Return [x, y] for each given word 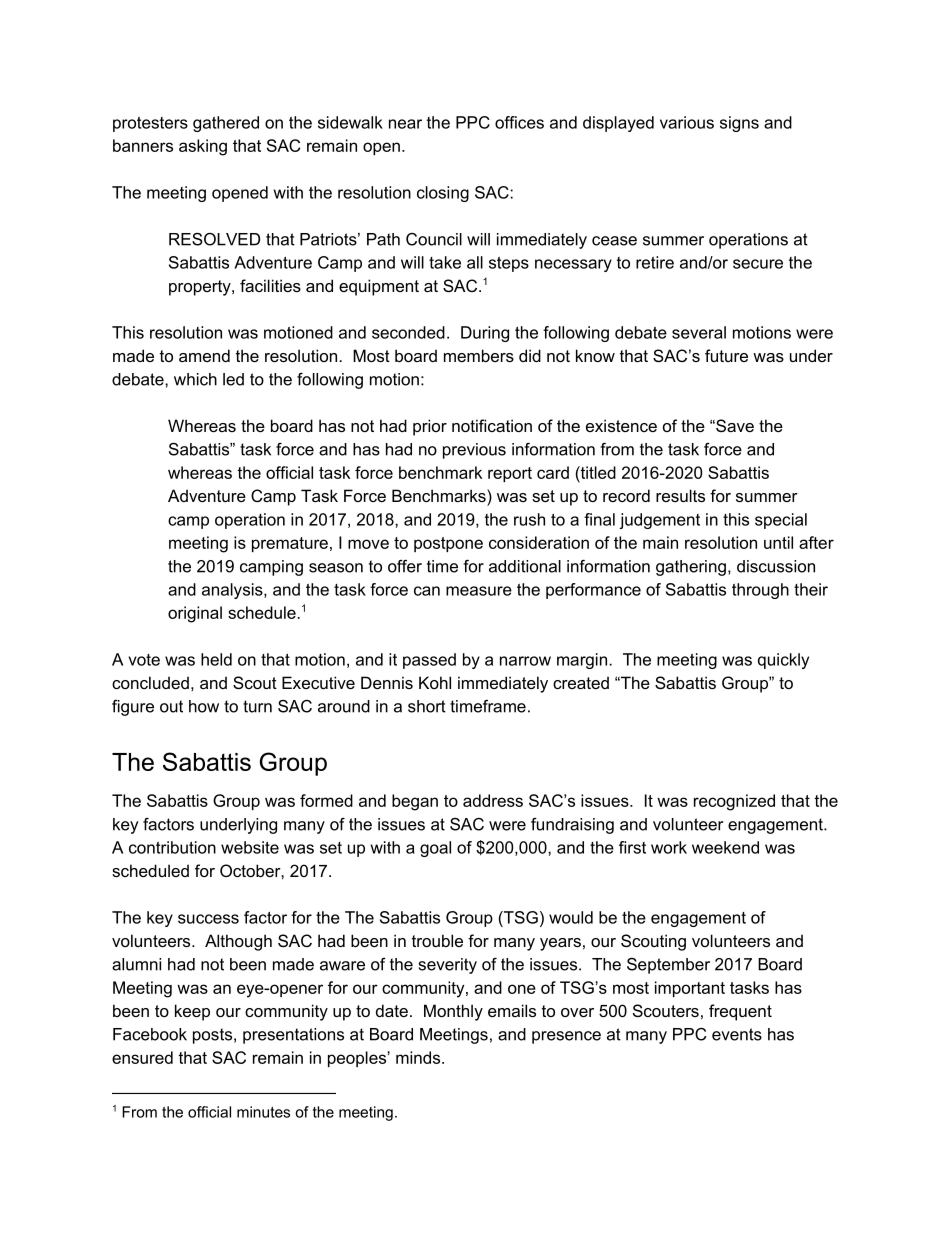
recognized [734, 802]
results [680, 495]
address [493, 800]
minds [419, 1057]
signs [739, 124]
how [204, 706]
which [195, 379]
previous [474, 451]
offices [519, 122]
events [737, 1034]
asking [203, 147]
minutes [263, 1112]
